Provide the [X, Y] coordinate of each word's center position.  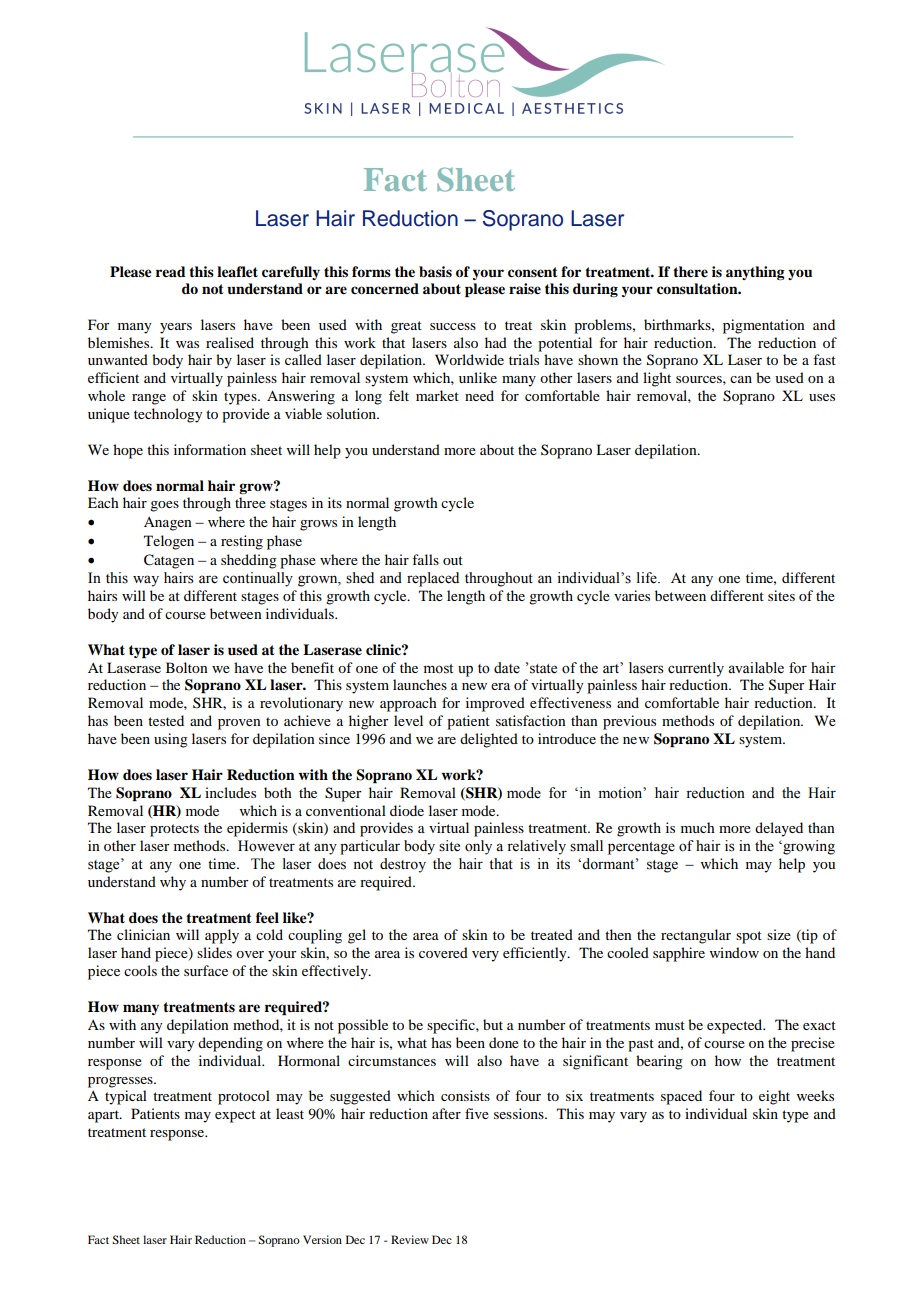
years [176, 328]
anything [755, 273]
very [485, 956]
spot [749, 937]
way [146, 581]
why [173, 883]
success [453, 326]
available [756, 668]
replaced [433, 579]
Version [322, 1239]
